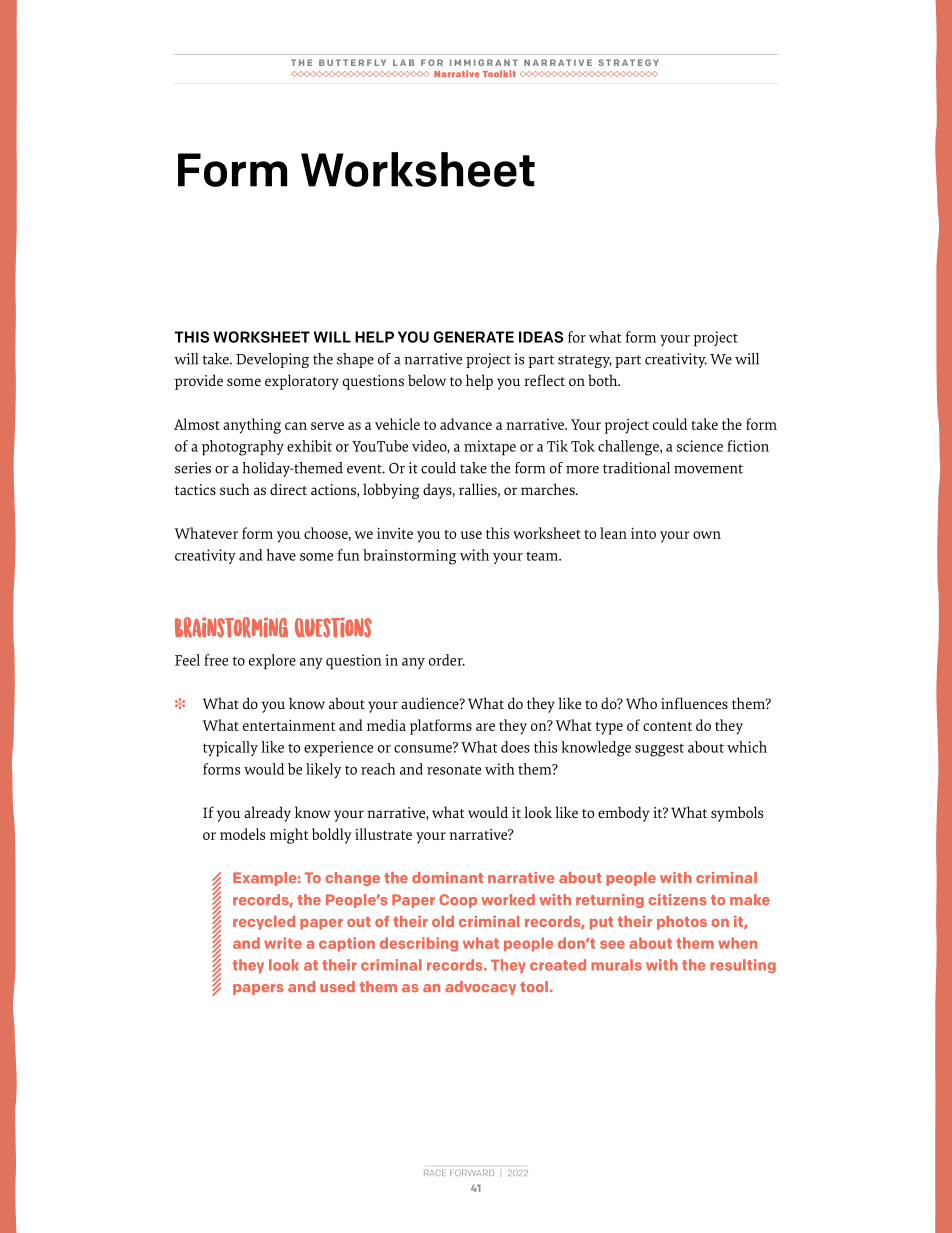 The image size is (952, 1233). What do you see at coordinates (472, 1173) in the screenshot?
I see `FORWARD` at bounding box center [472, 1173].
